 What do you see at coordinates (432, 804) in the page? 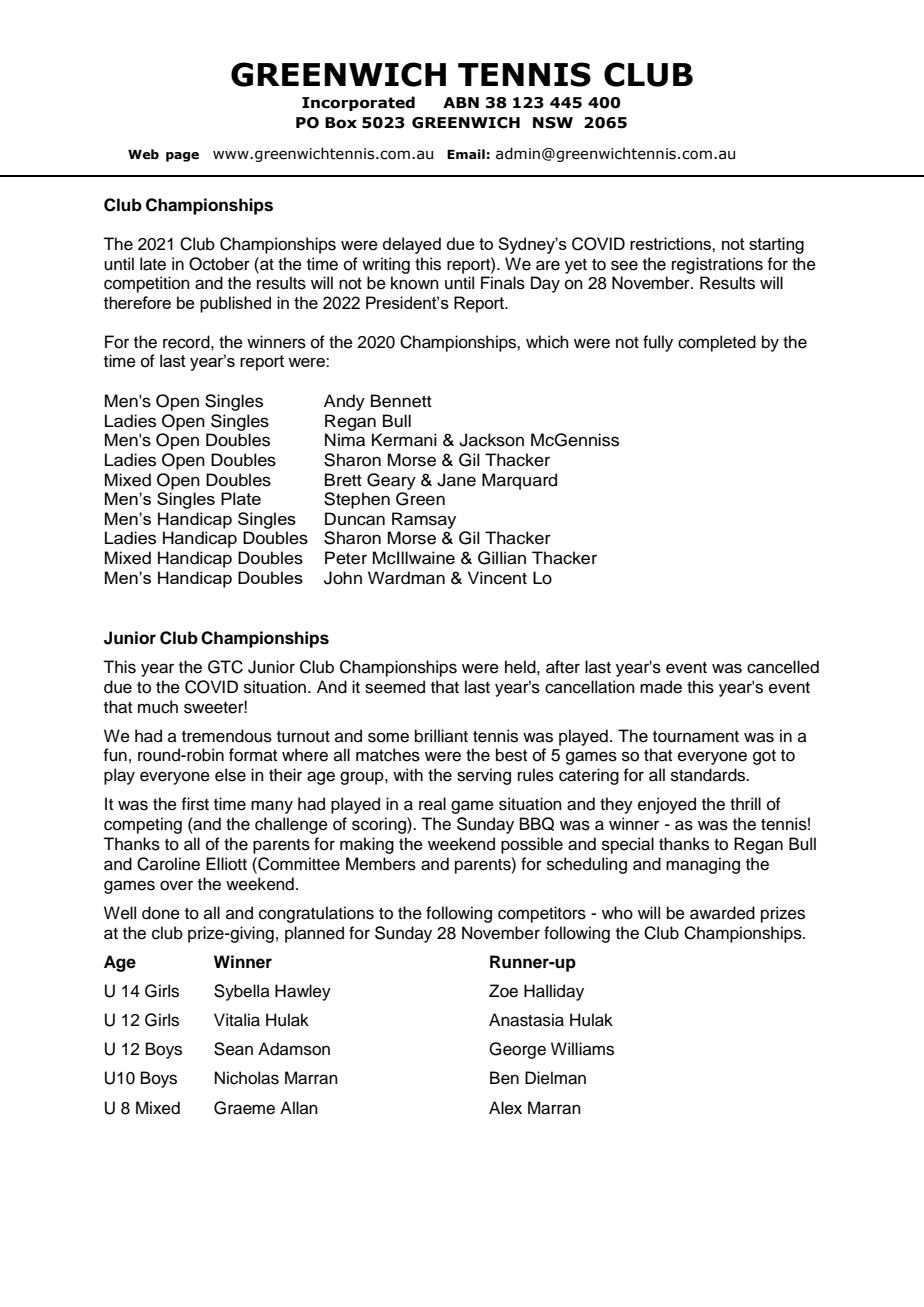
I see `real` at bounding box center [432, 804].
